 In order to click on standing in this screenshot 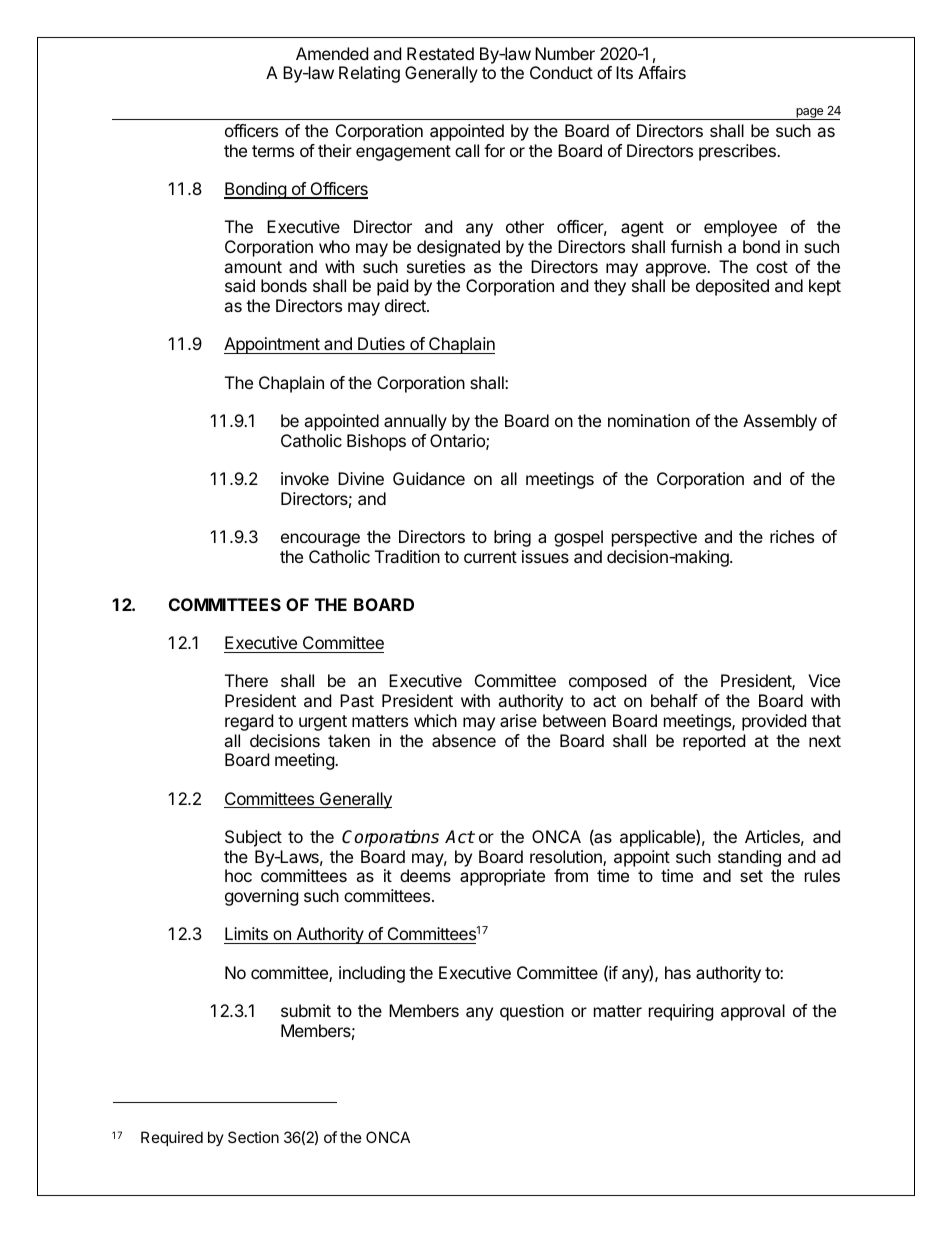, I will do `click(749, 858)`.
